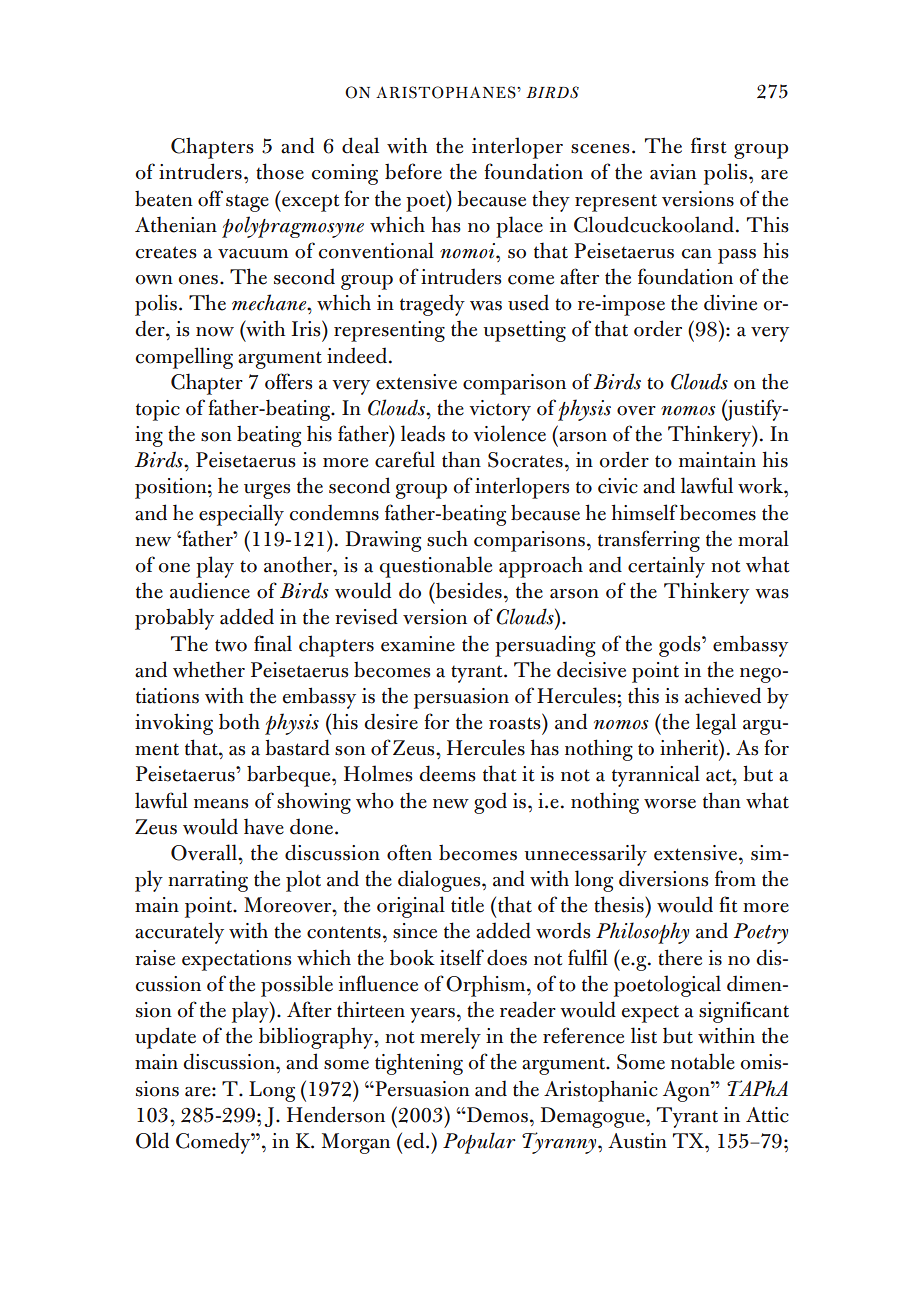 The image size is (924, 1307). What do you see at coordinates (231, 645) in the screenshot?
I see `two` at bounding box center [231, 645].
